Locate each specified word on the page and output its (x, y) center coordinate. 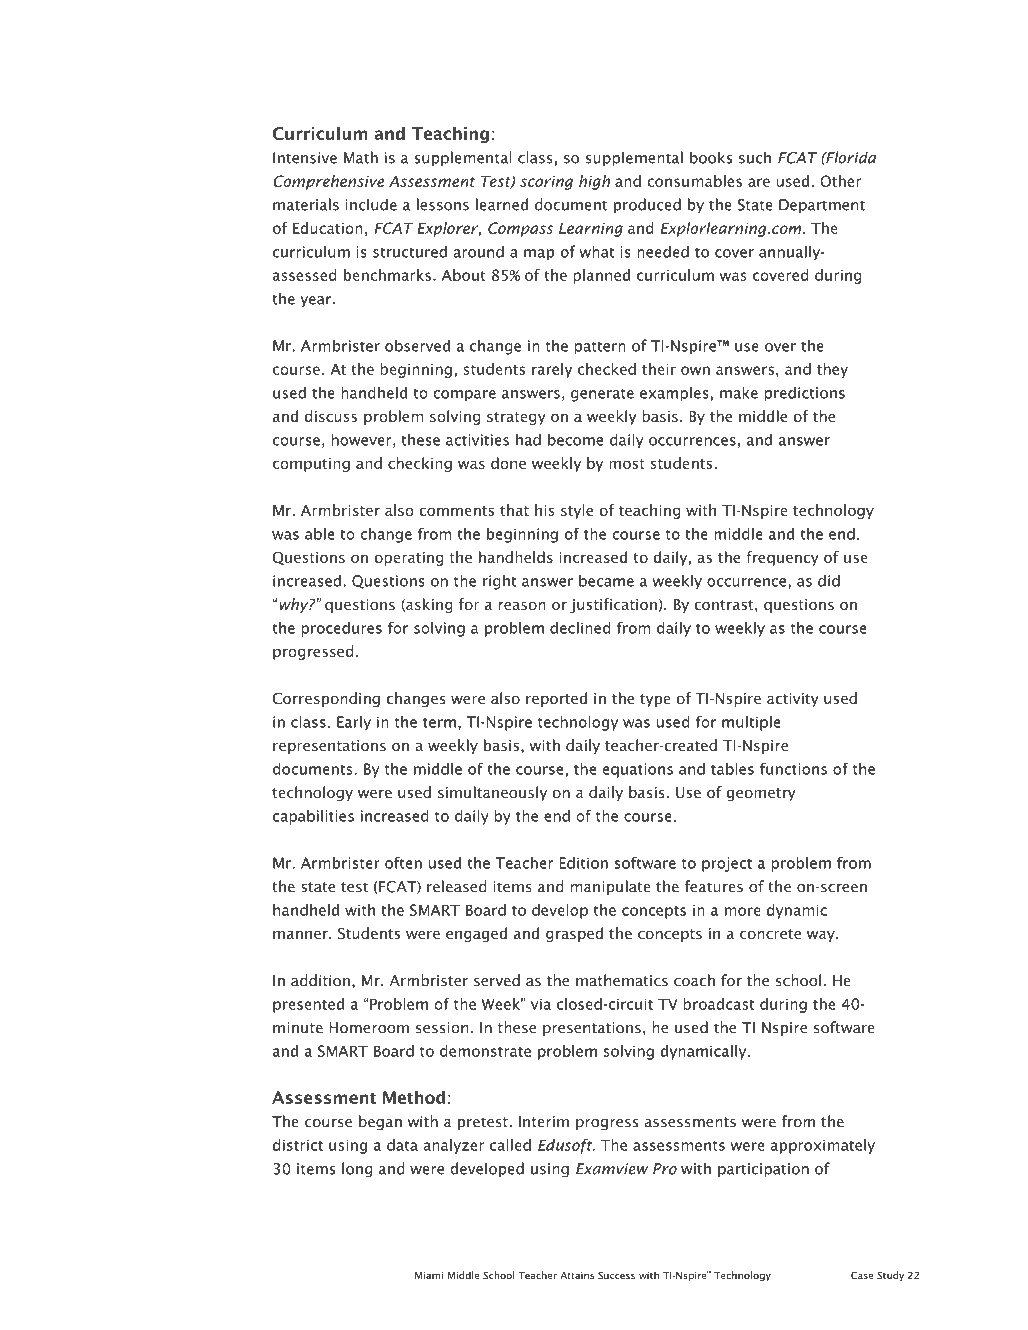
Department (822, 206)
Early (354, 723)
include (371, 204)
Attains (577, 1276)
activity (793, 700)
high (594, 182)
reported (556, 699)
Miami (429, 1276)
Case (862, 1275)
